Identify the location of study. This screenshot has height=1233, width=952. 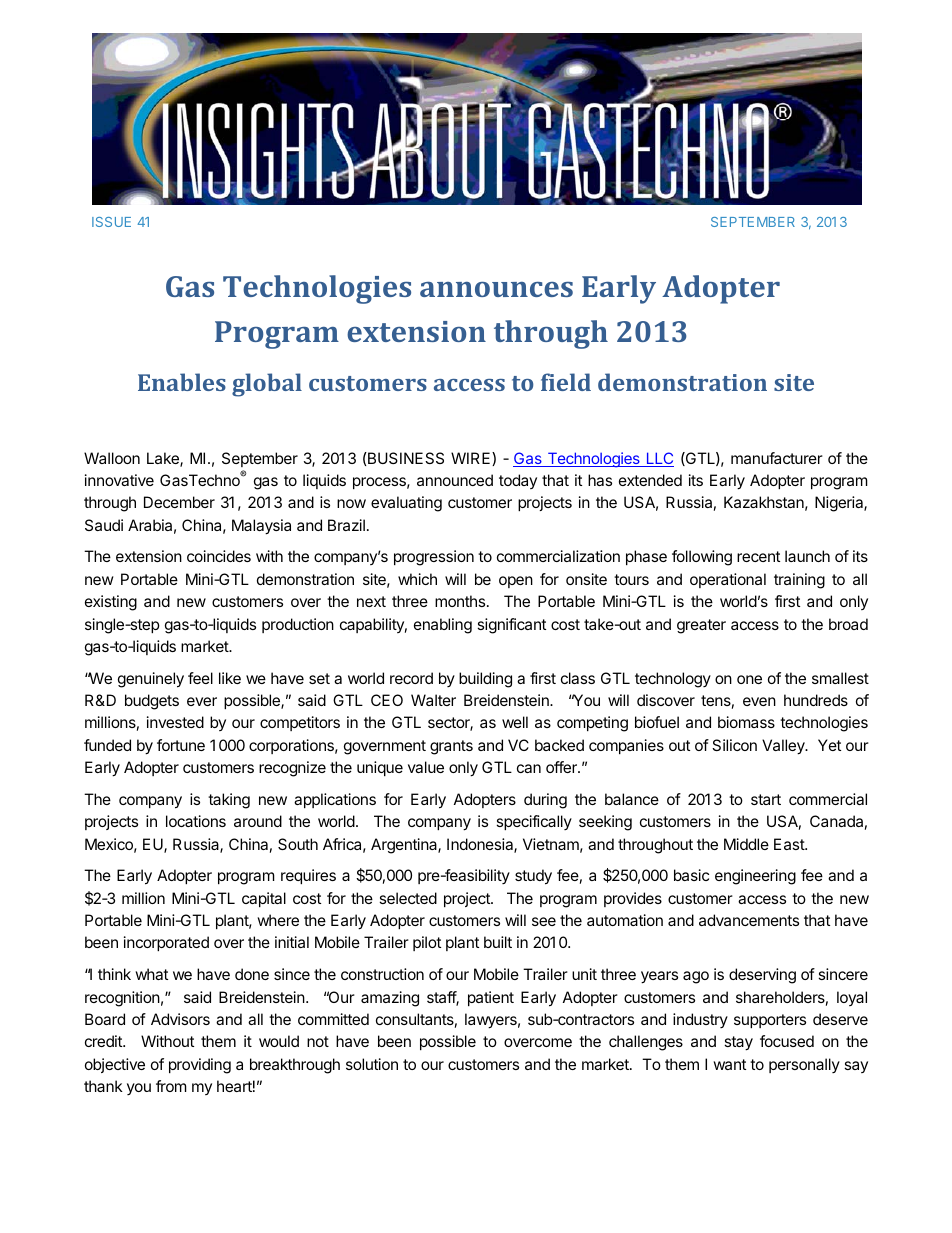
(533, 877).
